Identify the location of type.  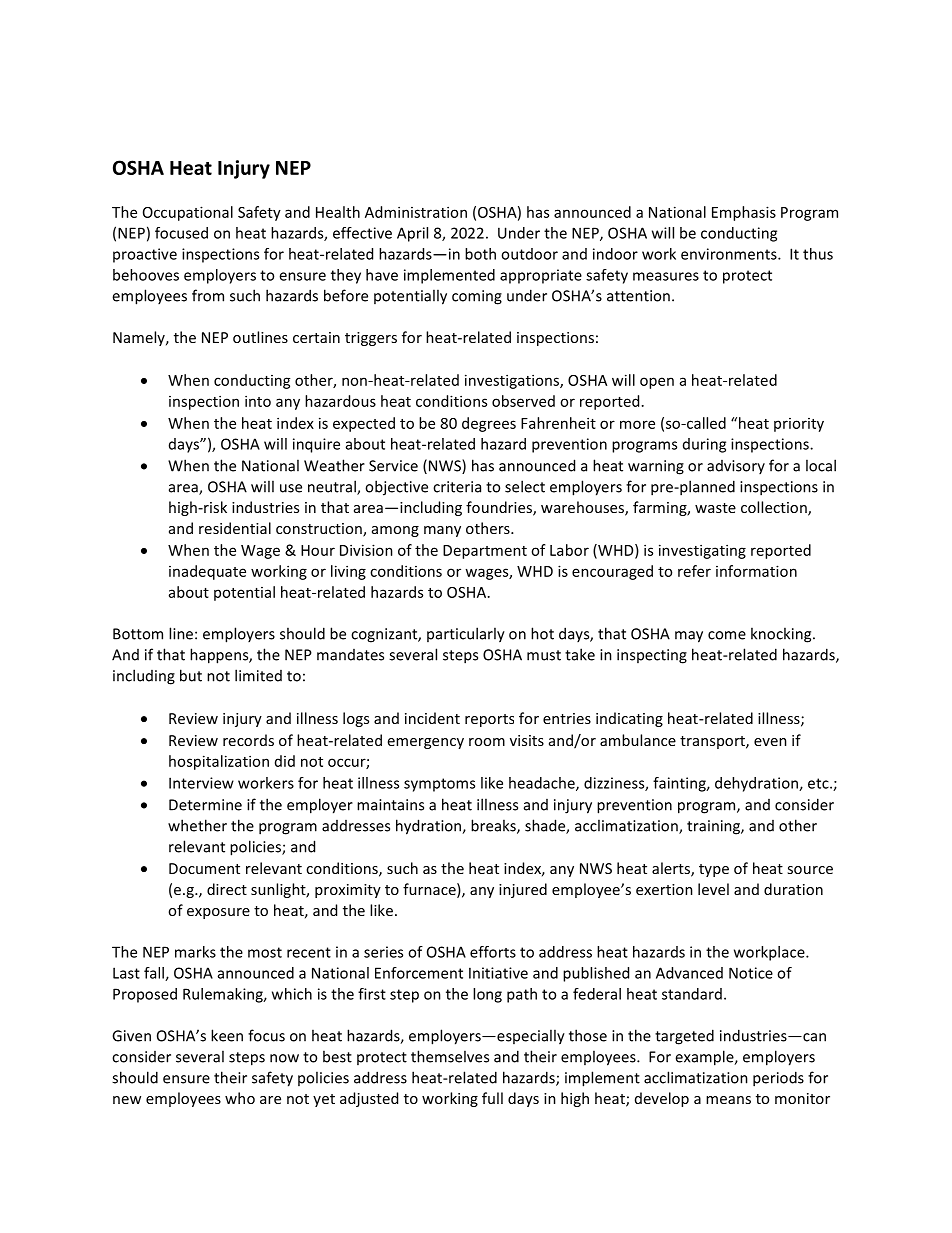
(714, 870).
